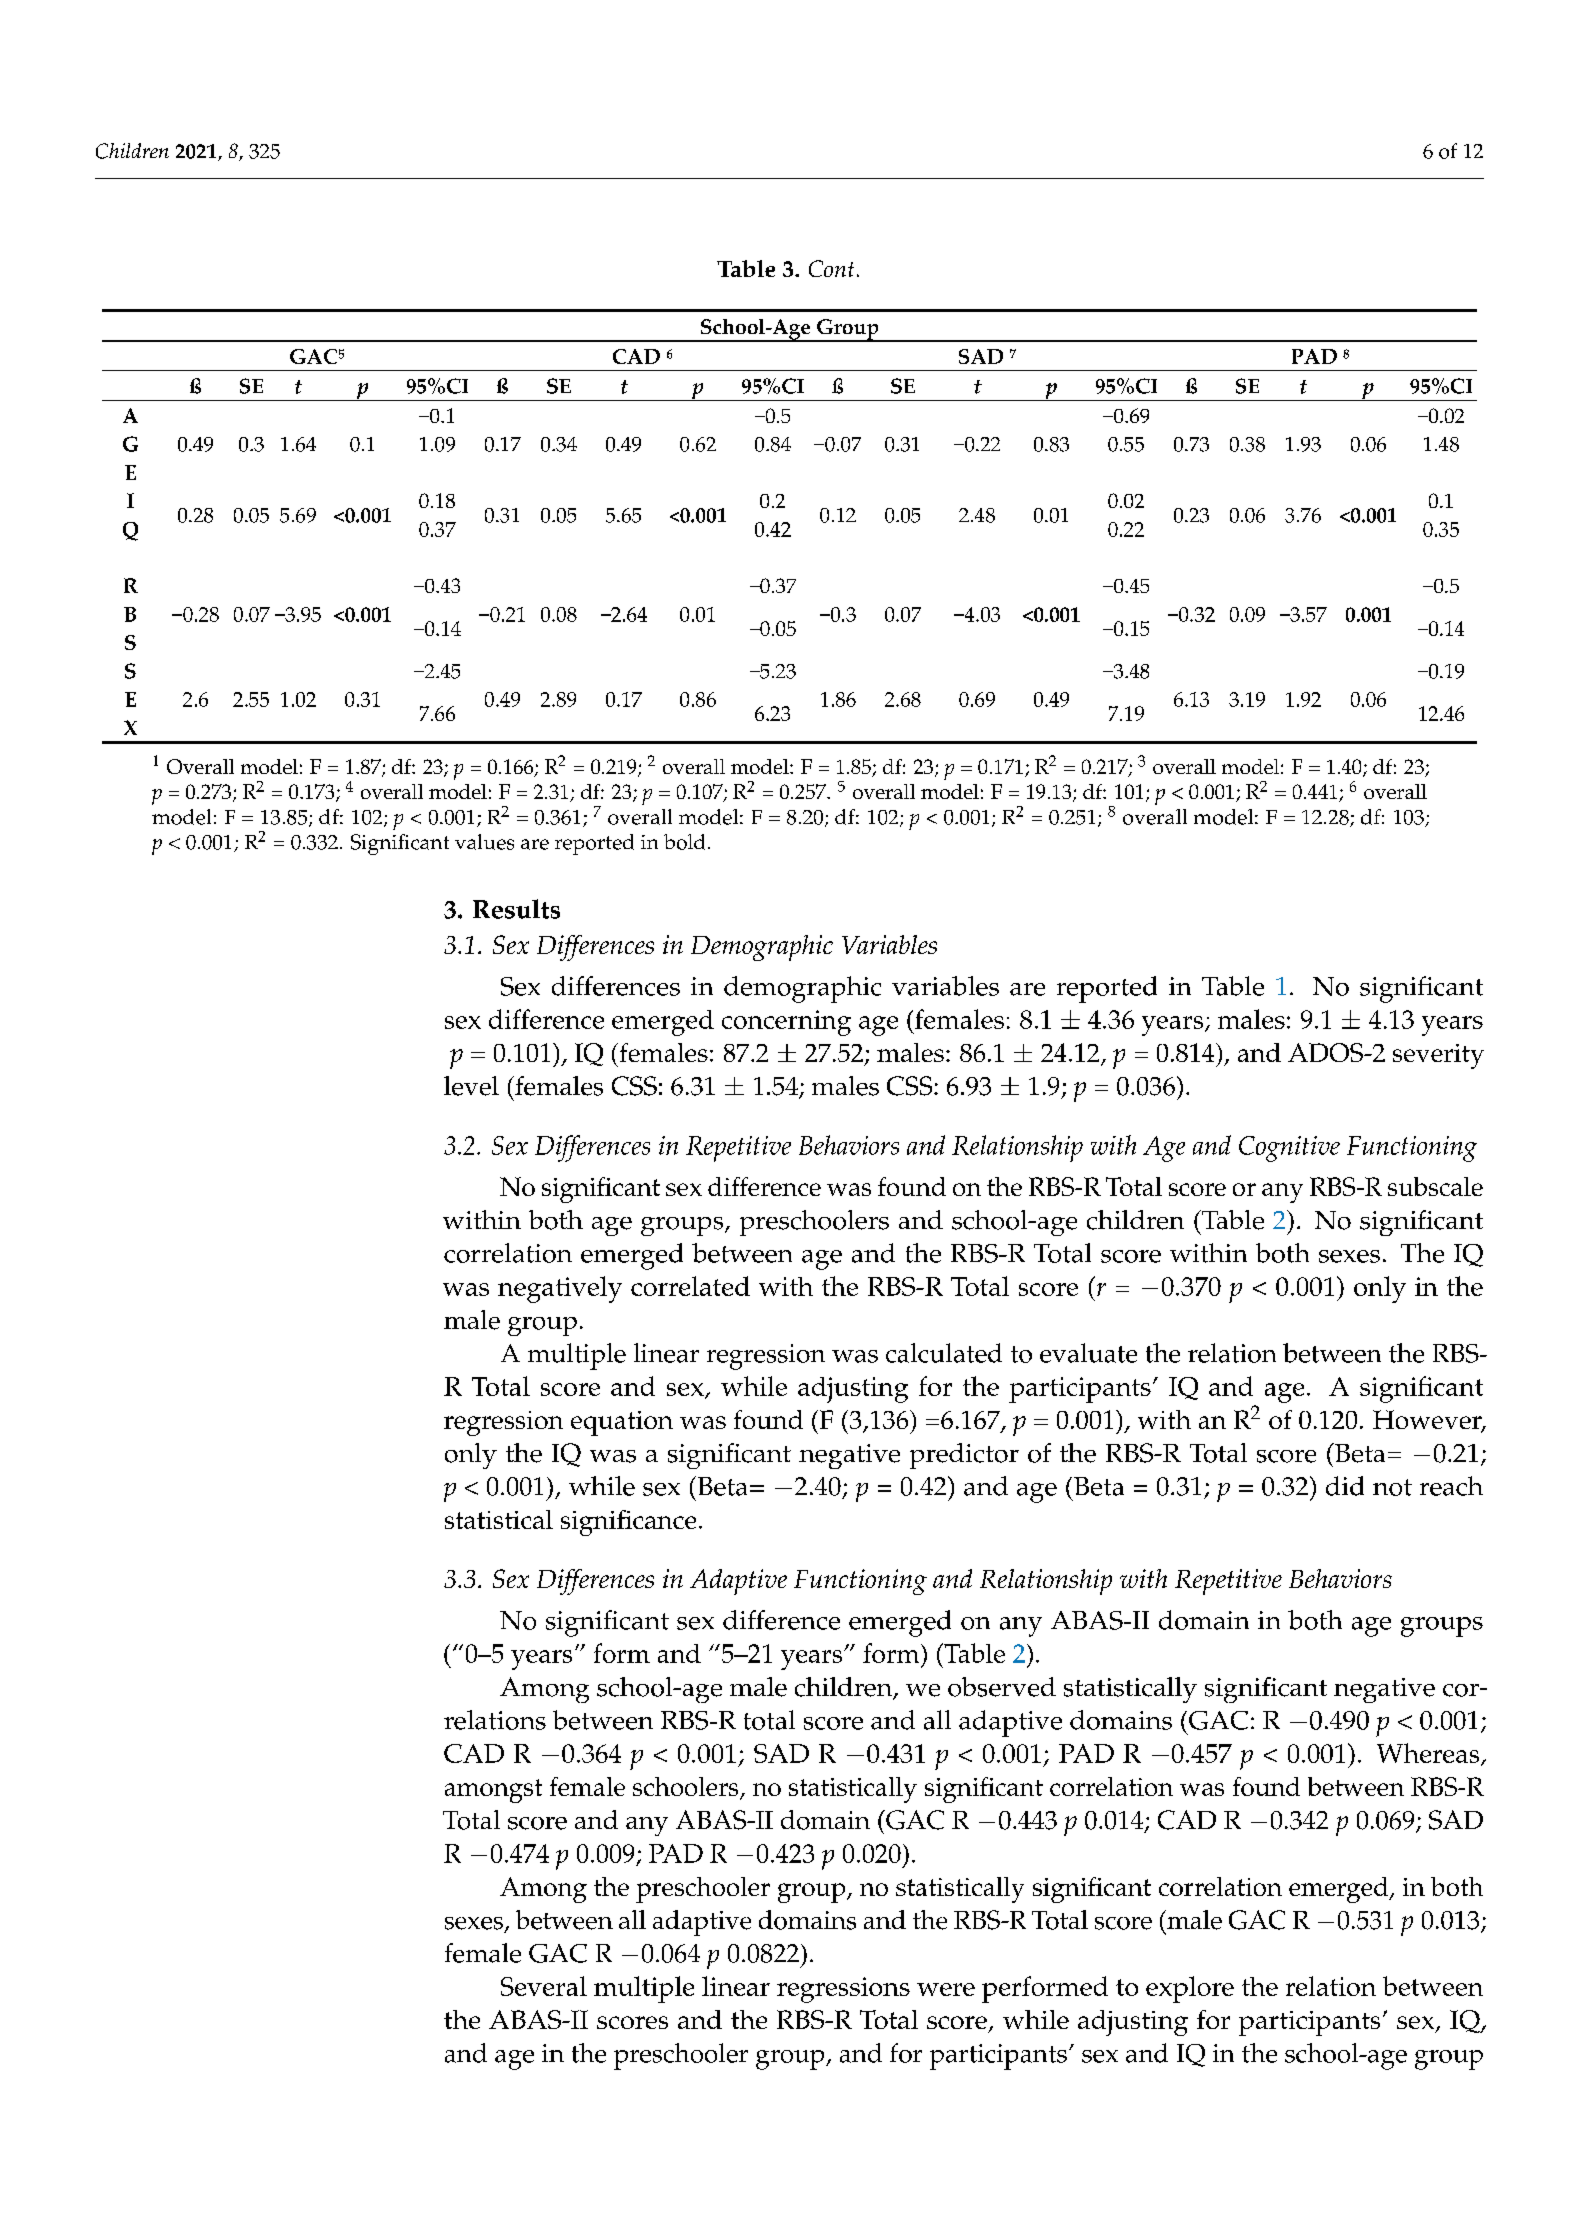 The image size is (1579, 2233). What do you see at coordinates (1190, 1989) in the page?
I see `explore` at bounding box center [1190, 1989].
